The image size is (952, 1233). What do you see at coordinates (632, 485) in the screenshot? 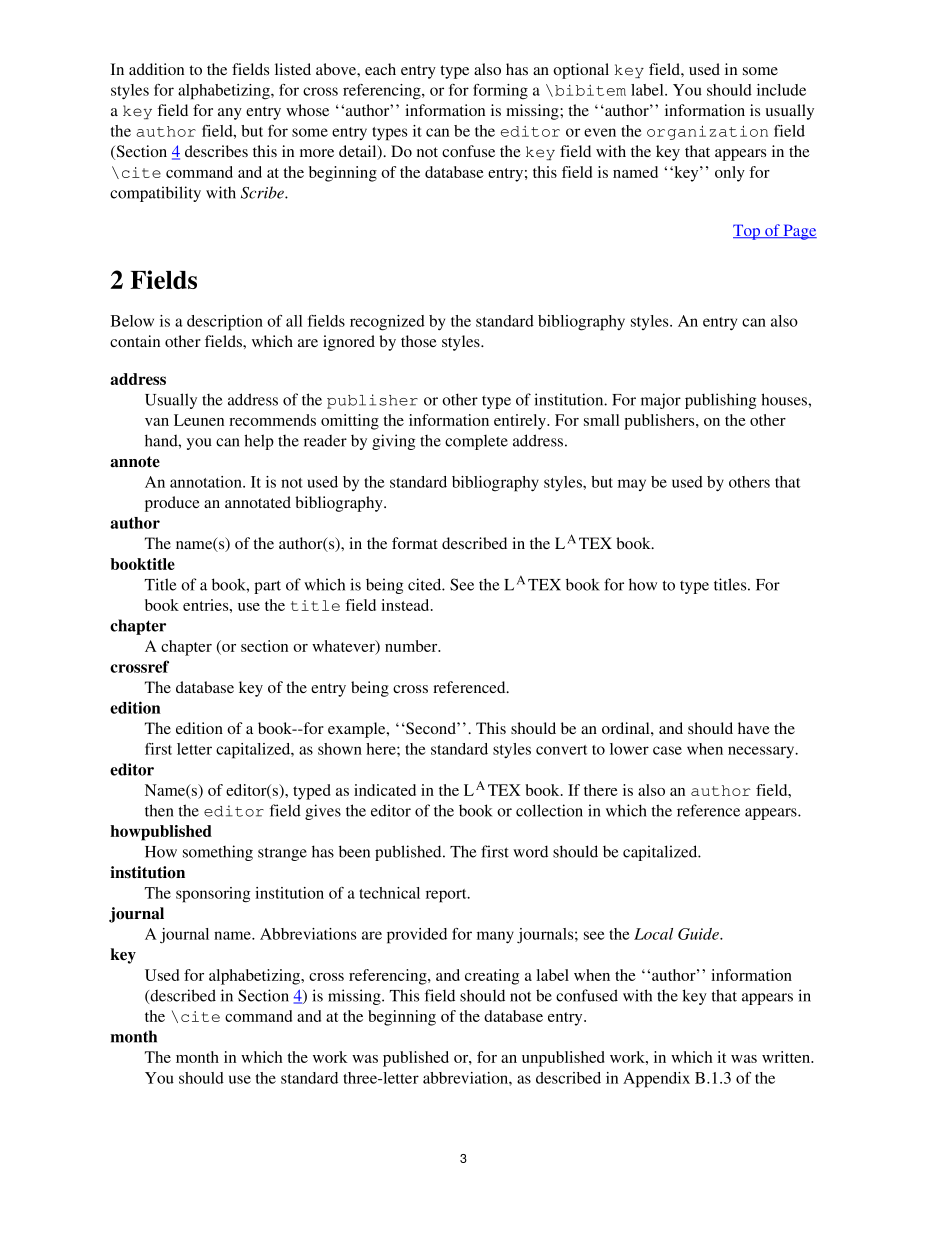
I see `may` at bounding box center [632, 485].
